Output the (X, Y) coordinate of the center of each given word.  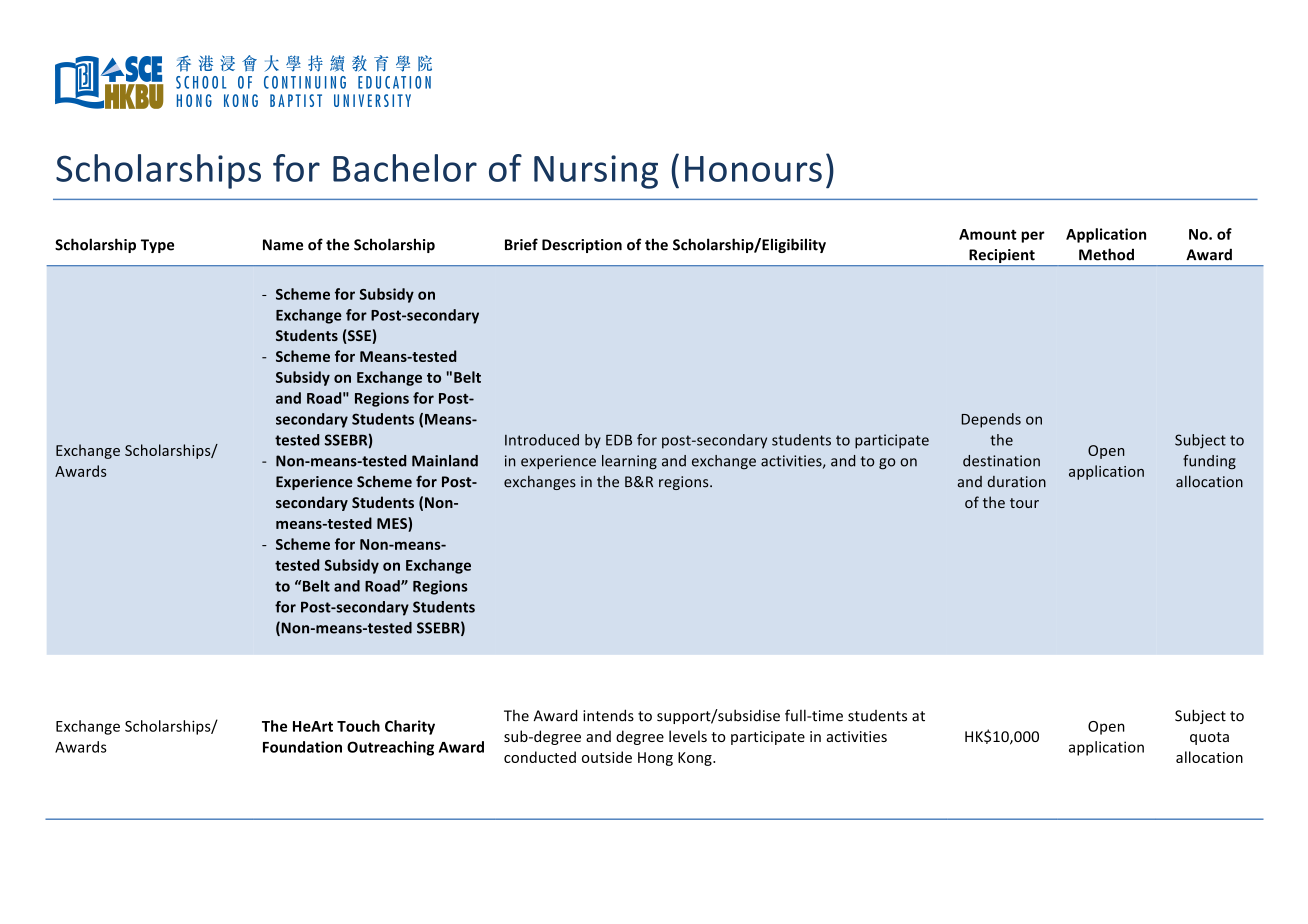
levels (688, 736)
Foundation (302, 747)
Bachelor (405, 168)
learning (629, 462)
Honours (753, 169)
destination (1001, 461)
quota (1209, 738)
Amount (988, 234)
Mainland (445, 461)
